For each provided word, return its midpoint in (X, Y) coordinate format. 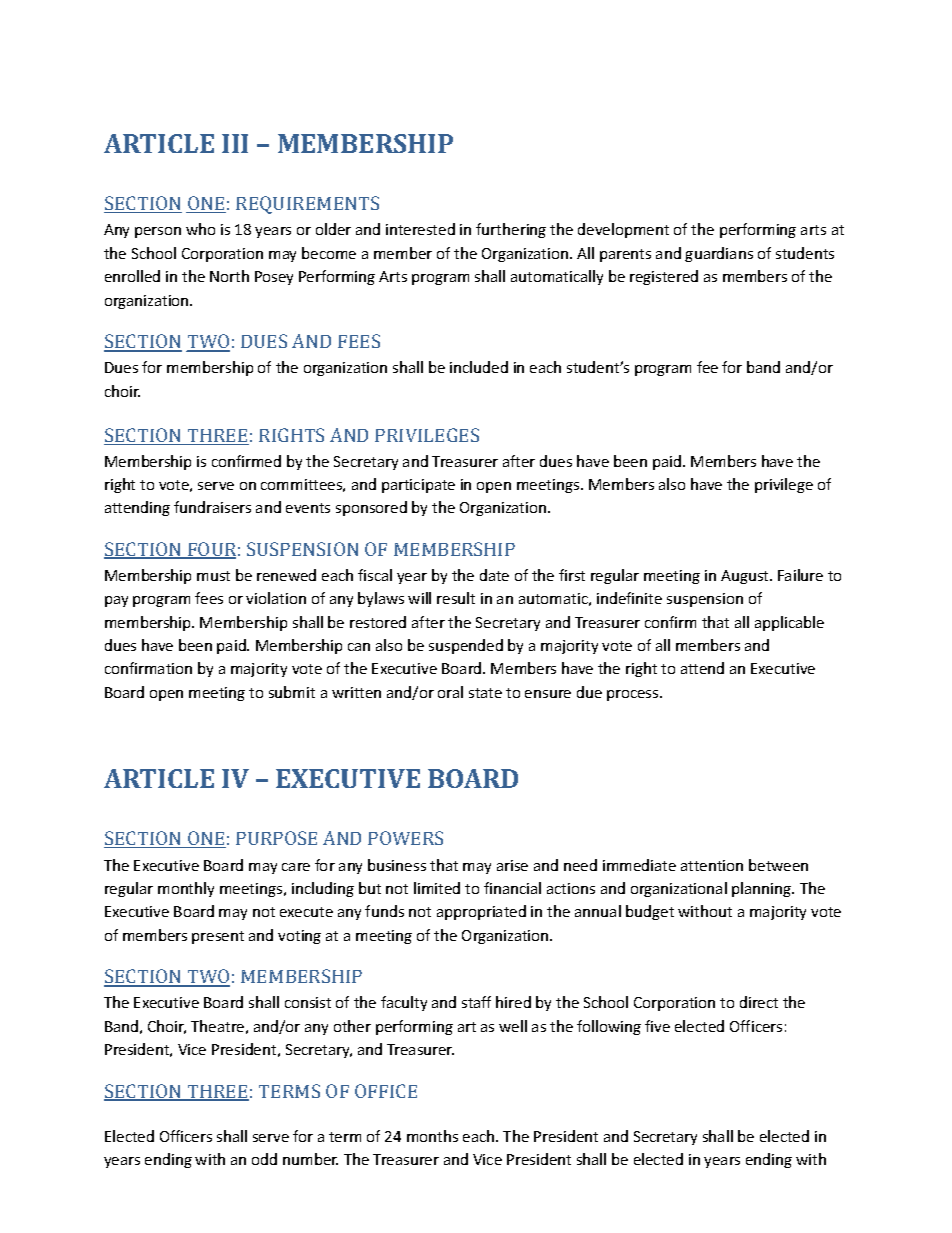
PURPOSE (276, 838)
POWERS (405, 838)
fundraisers (212, 507)
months (432, 1136)
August (746, 577)
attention (712, 865)
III (235, 143)
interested (420, 229)
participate (418, 486)
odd (264, 1159)
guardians (719, 254)
